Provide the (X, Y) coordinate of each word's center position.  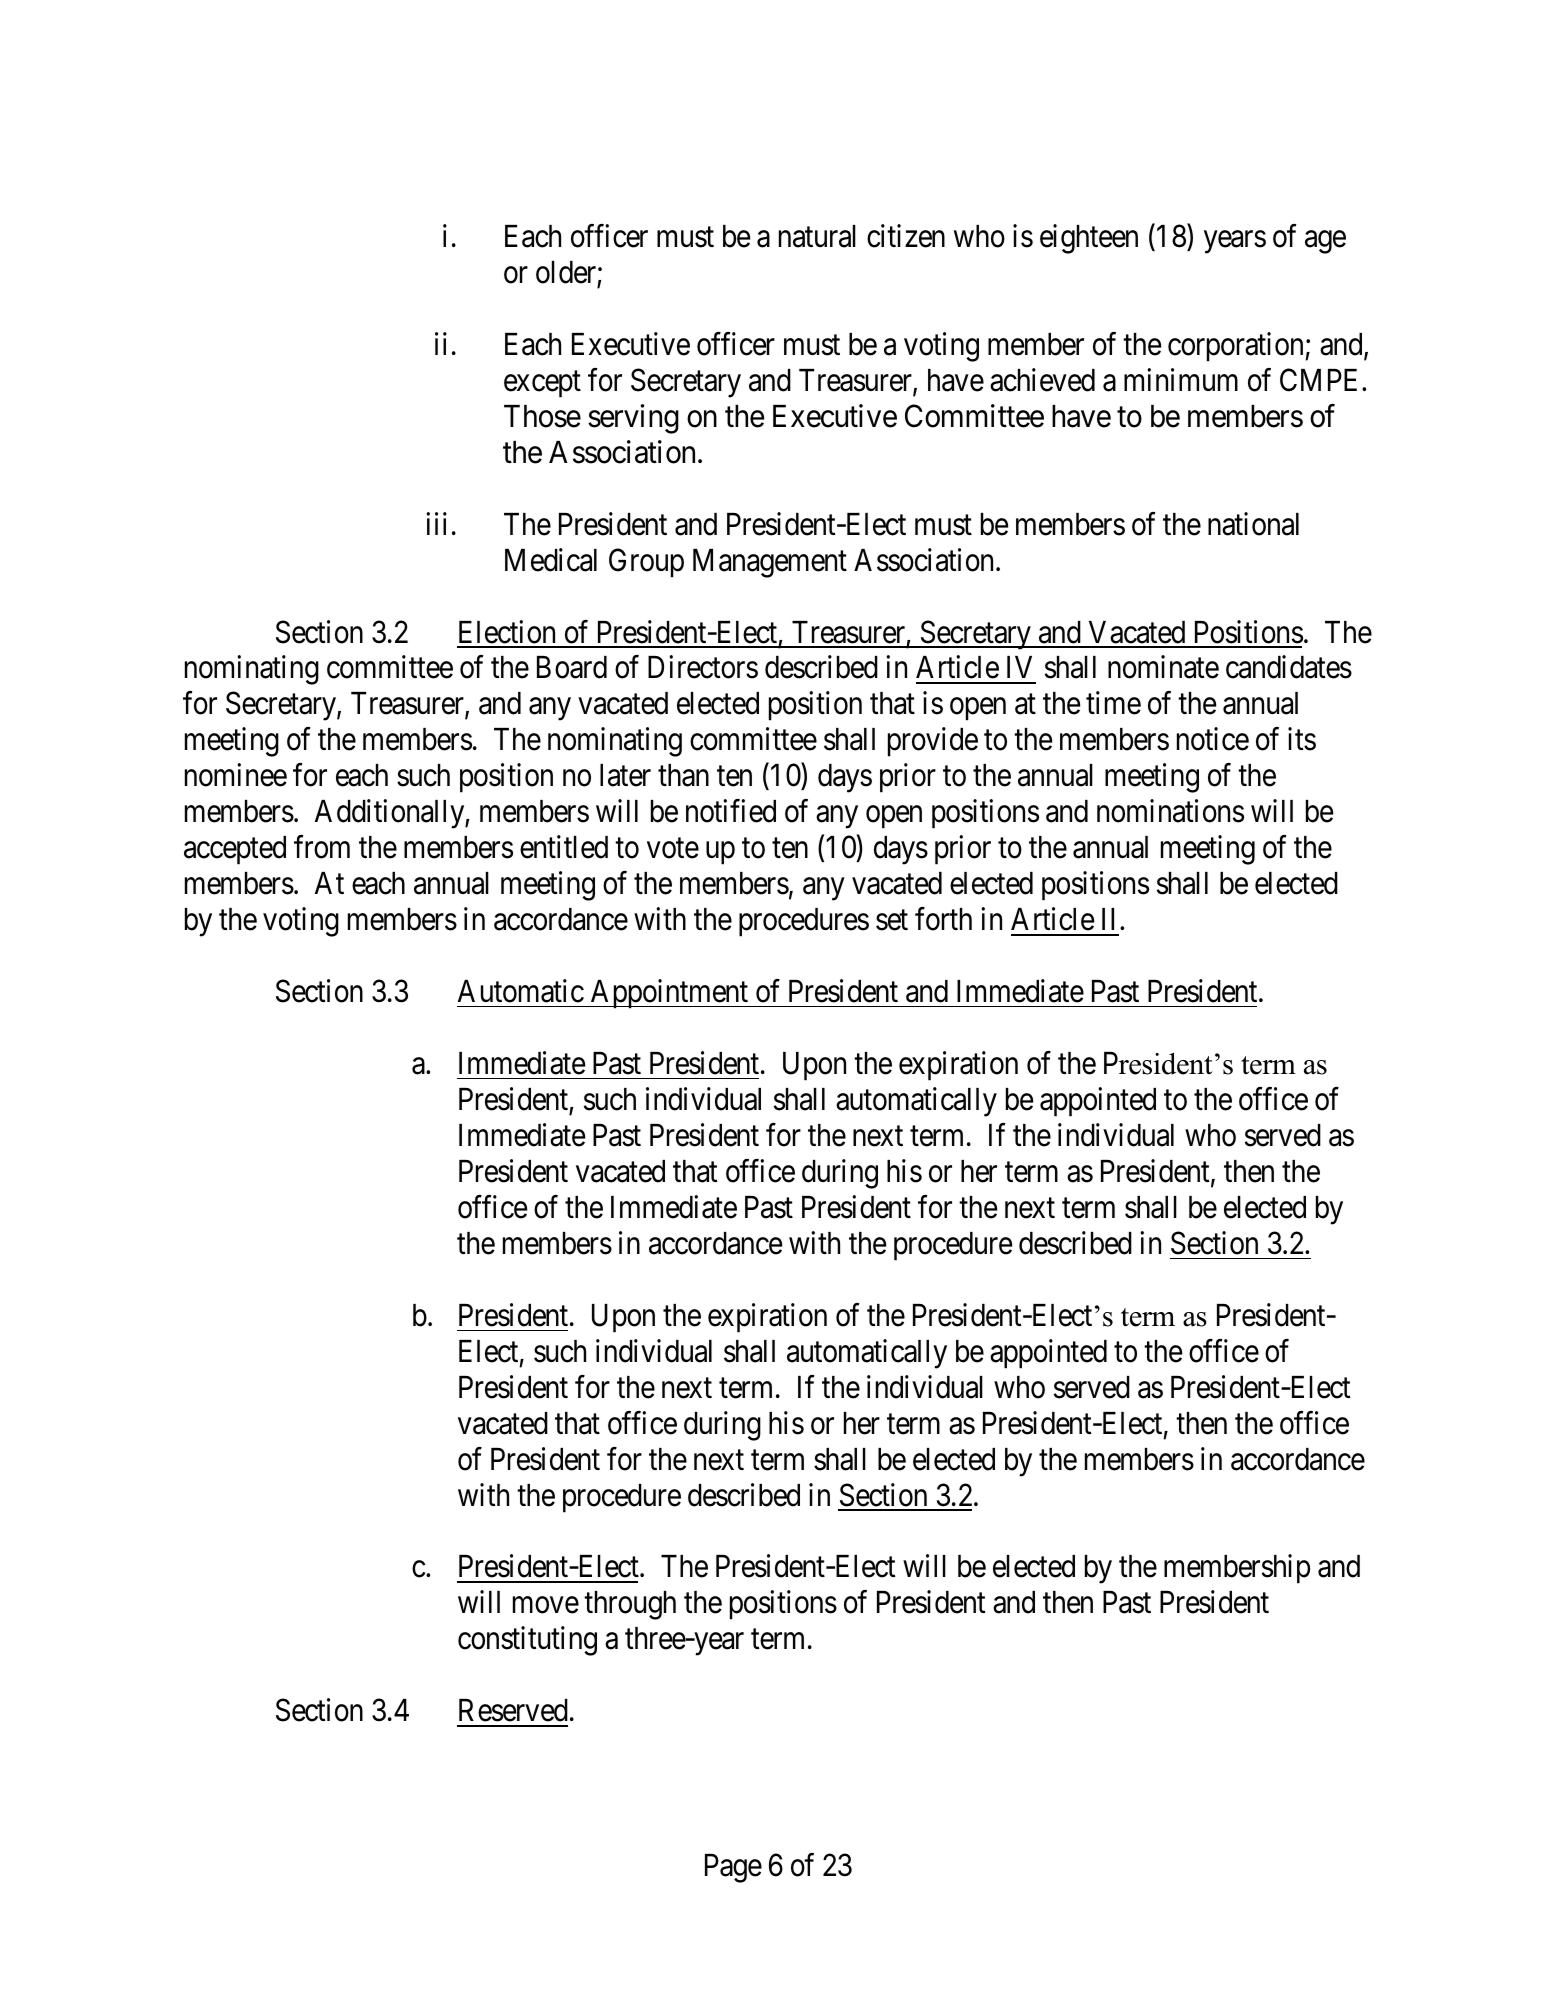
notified (731, 811)
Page (733, 1868)
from (322, 847)
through (630, 1605)
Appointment (669, 994)
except (542, 384)
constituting (527, 1641)
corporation (1237, 347)
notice (1213, 739)
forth (943, 919)
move (546, 1605)
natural (817, 236)
